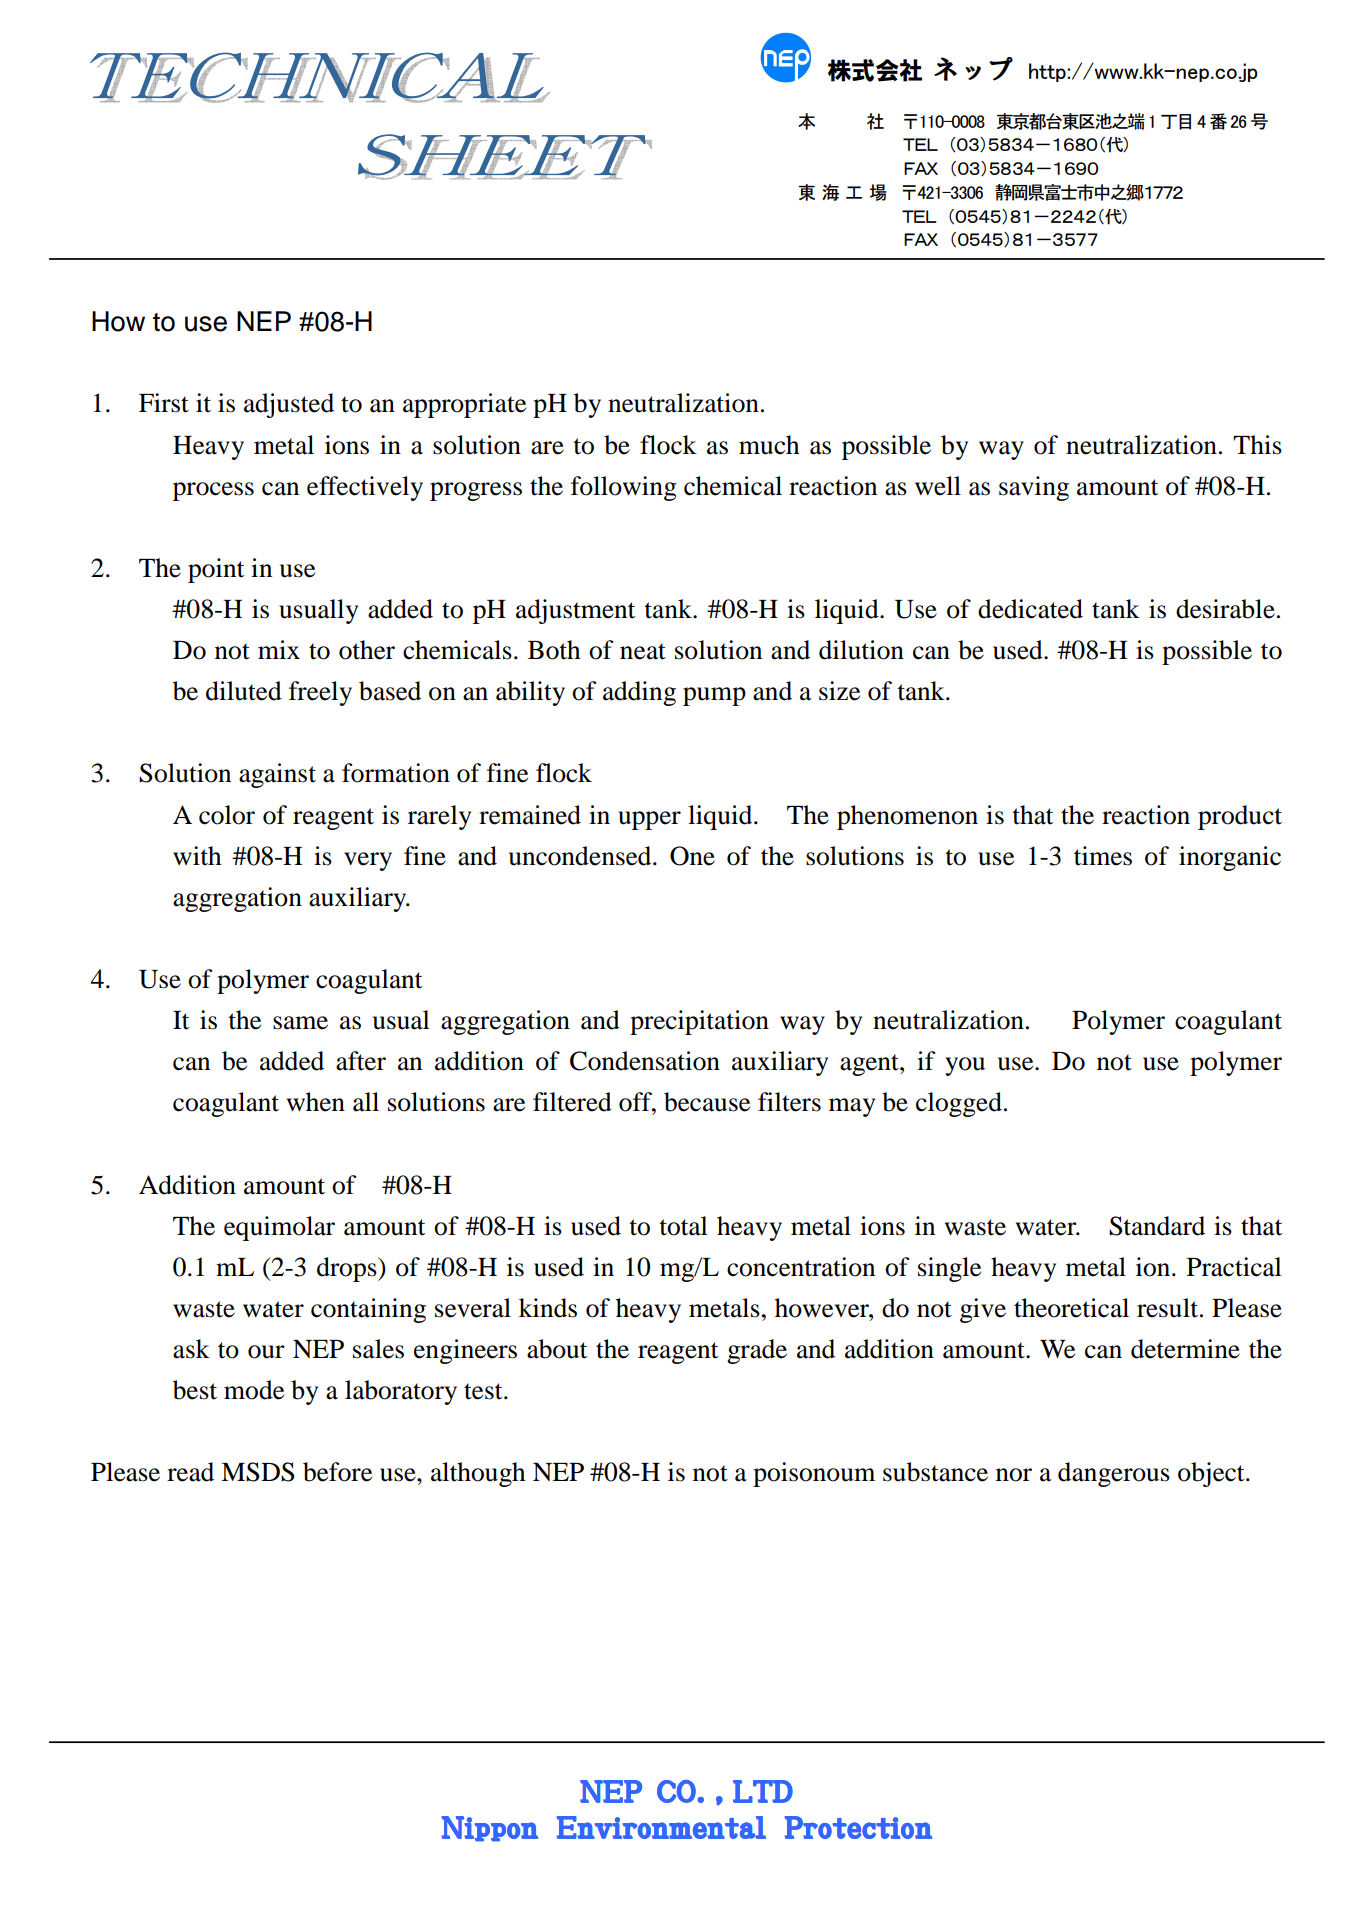 The image size is (1359, 1923). Describe the element at coordinates (316, 1102) in the screenshot. I see `when` at that location.
